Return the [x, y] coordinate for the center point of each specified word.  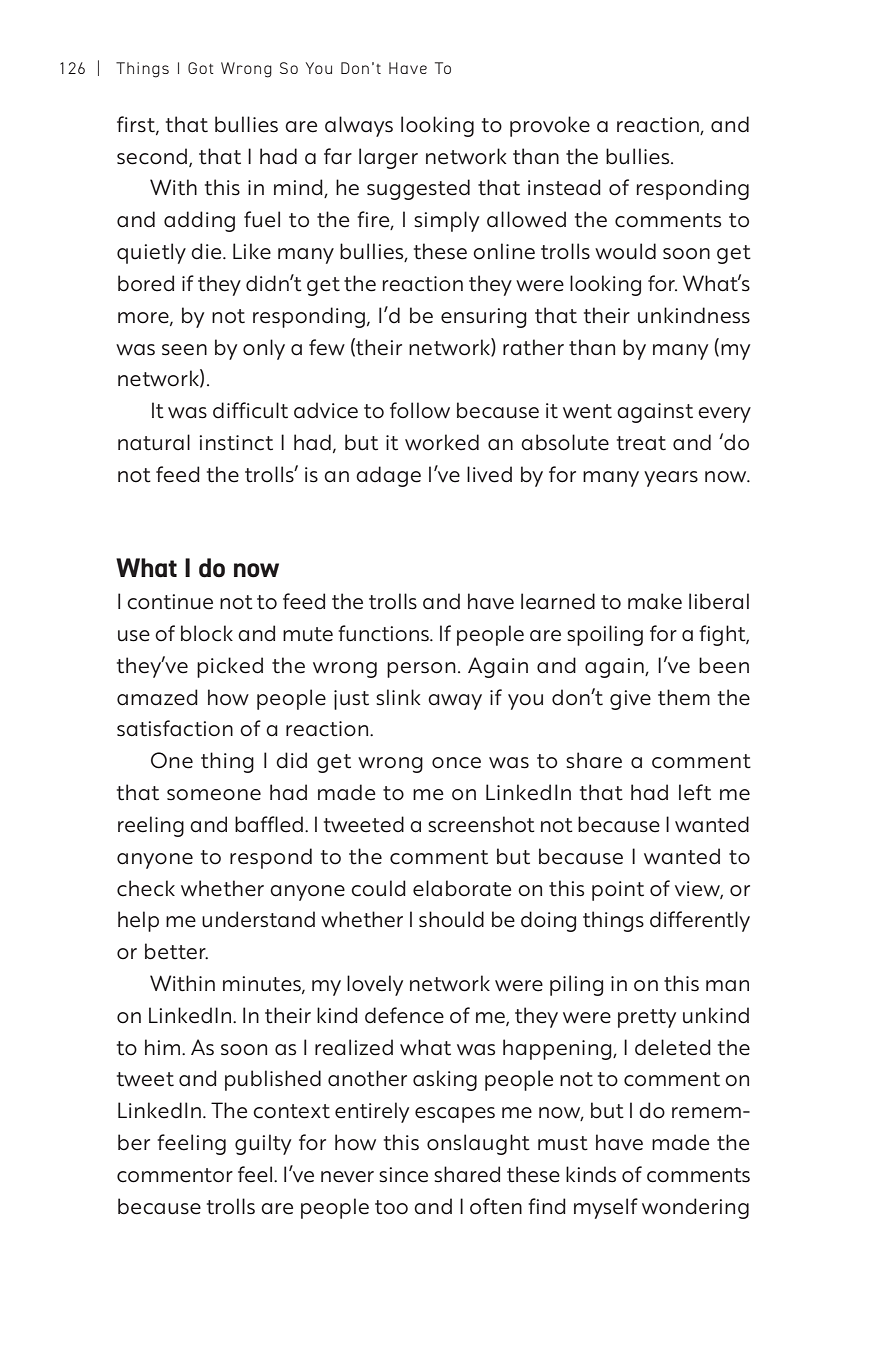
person [421, 670]
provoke [550, 126]
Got [201, 68]
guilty [263, 1144]
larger [388, 158]
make [655, 601]
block [207, 633]
